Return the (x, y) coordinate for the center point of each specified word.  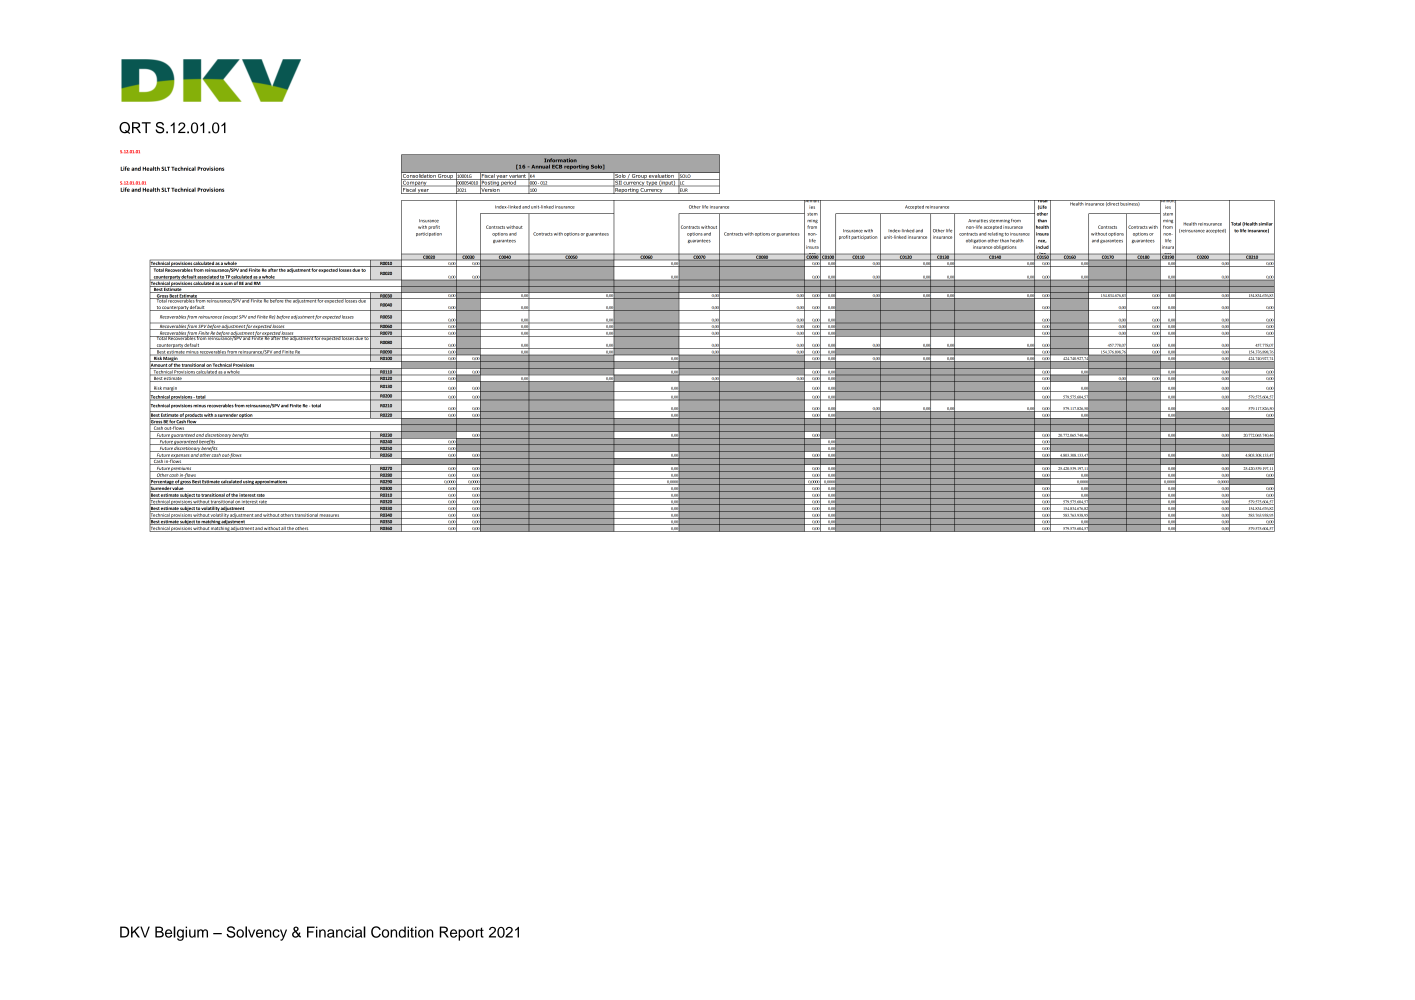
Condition (402, 932)
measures (330, 516)
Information (560, 160)
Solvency (256, 933)
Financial (336, 932)
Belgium (181, 933)
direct (1112, 203)
